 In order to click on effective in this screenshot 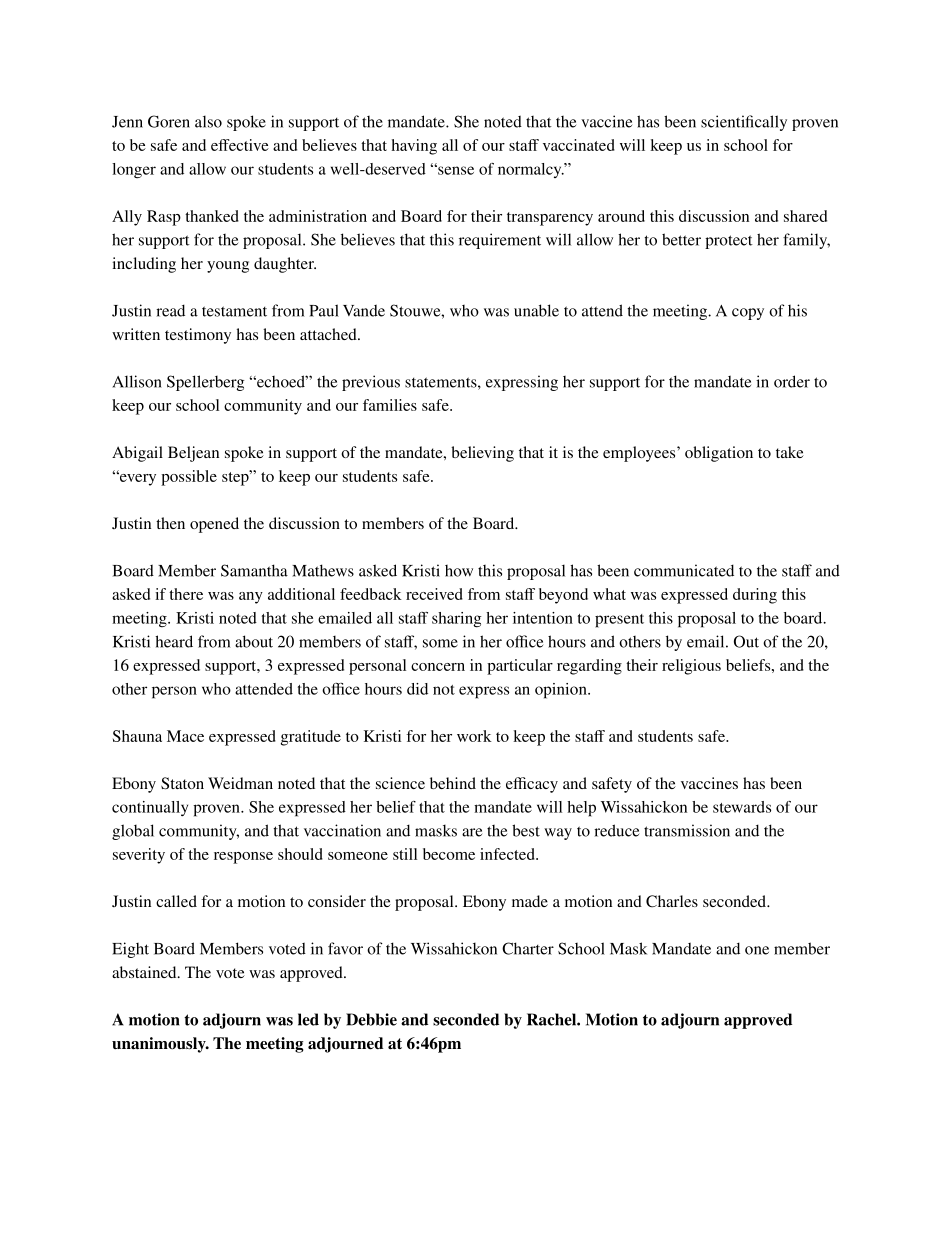, I will do `click(240, 145)`.
